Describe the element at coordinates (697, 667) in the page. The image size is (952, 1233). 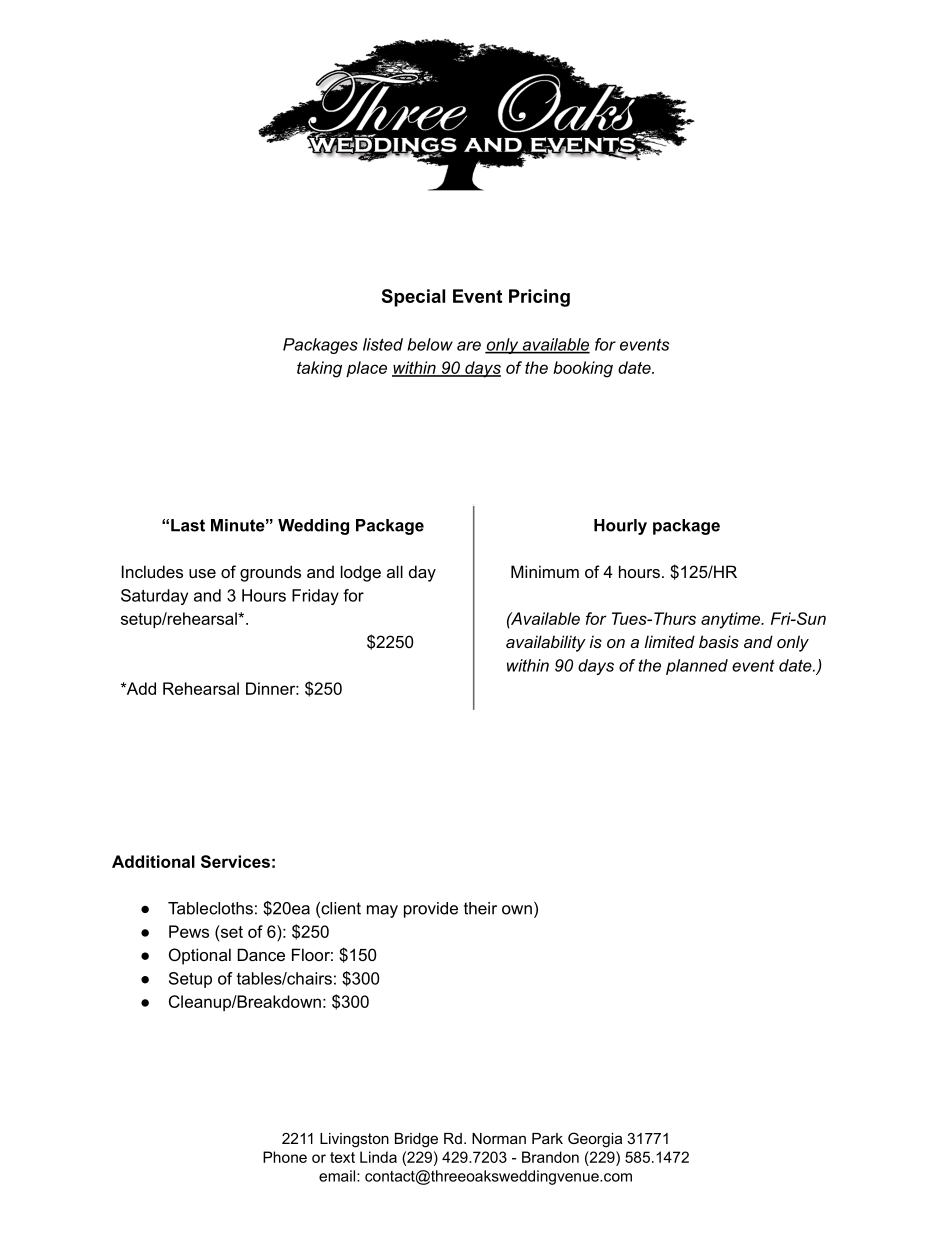
I see `planned` at that location.
